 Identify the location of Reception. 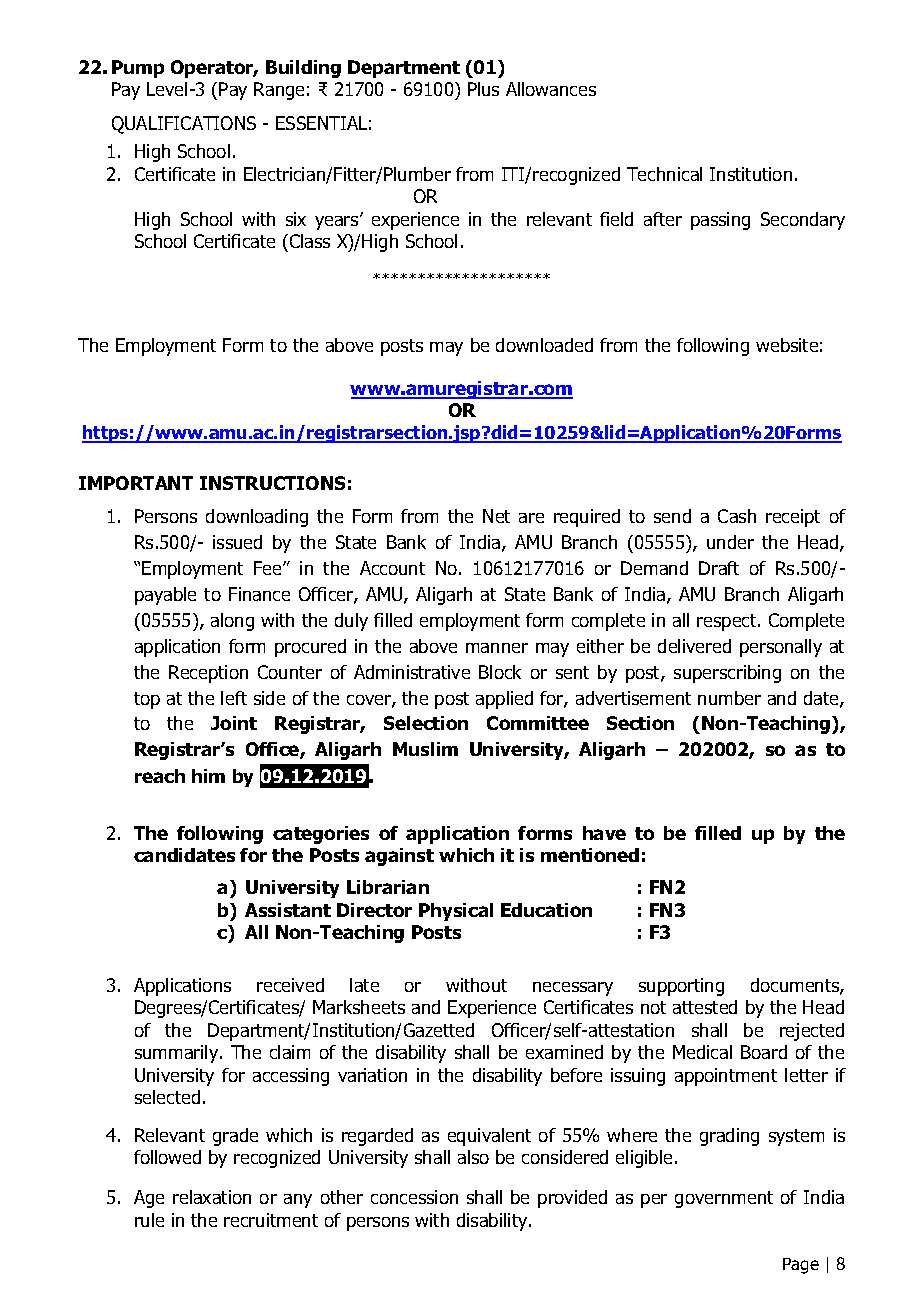
(208, 674).
